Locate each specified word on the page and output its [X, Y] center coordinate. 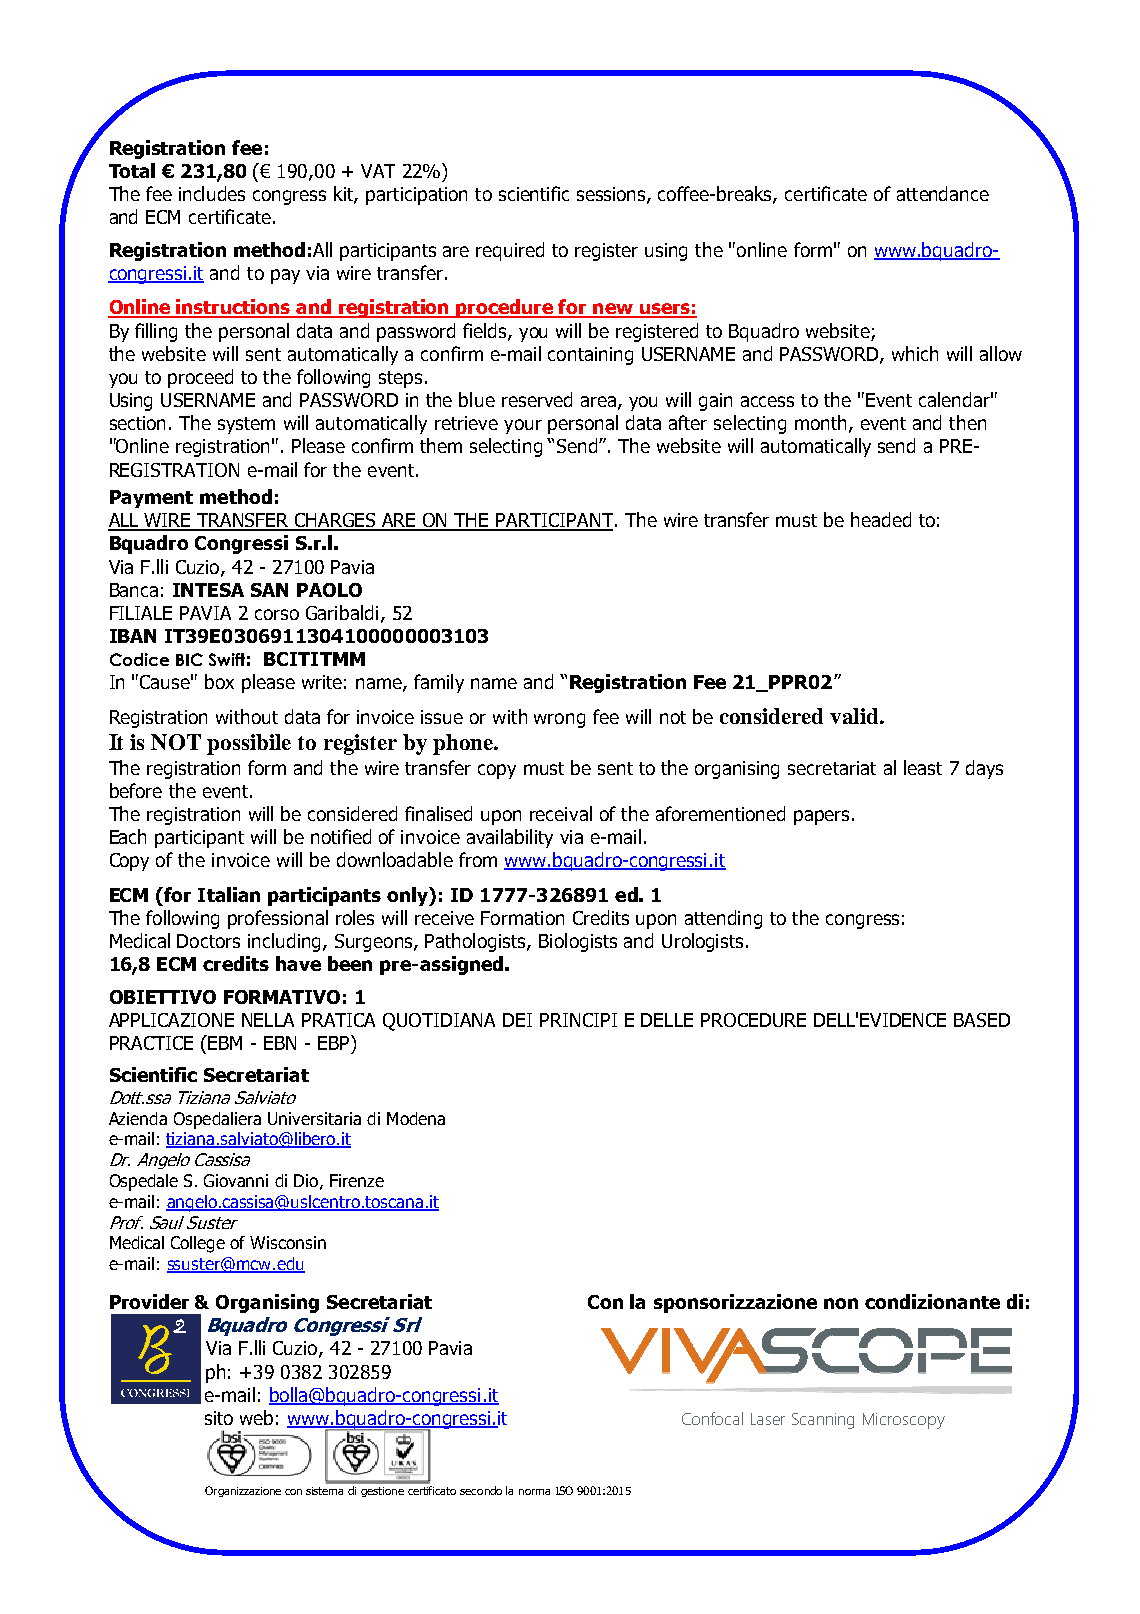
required [510, 251]
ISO [564, 1490]
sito [219, 1418]
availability [510, 838]
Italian [229, 894]
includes [212, 193]
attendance [943, 193]
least [923, 767]
